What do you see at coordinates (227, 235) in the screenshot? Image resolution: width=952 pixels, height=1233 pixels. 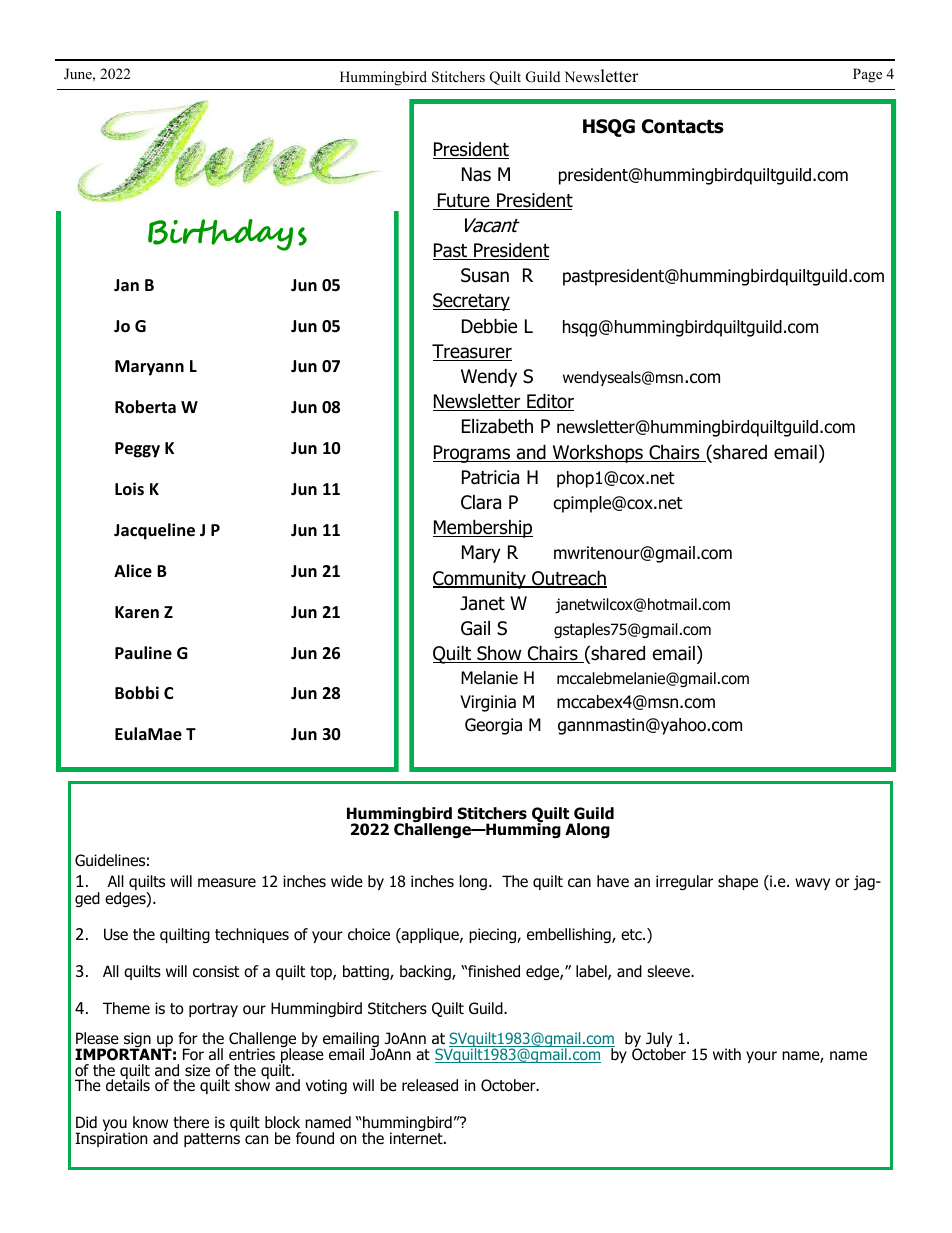 I see `Birthdays` at bounding box center [227, 235].
